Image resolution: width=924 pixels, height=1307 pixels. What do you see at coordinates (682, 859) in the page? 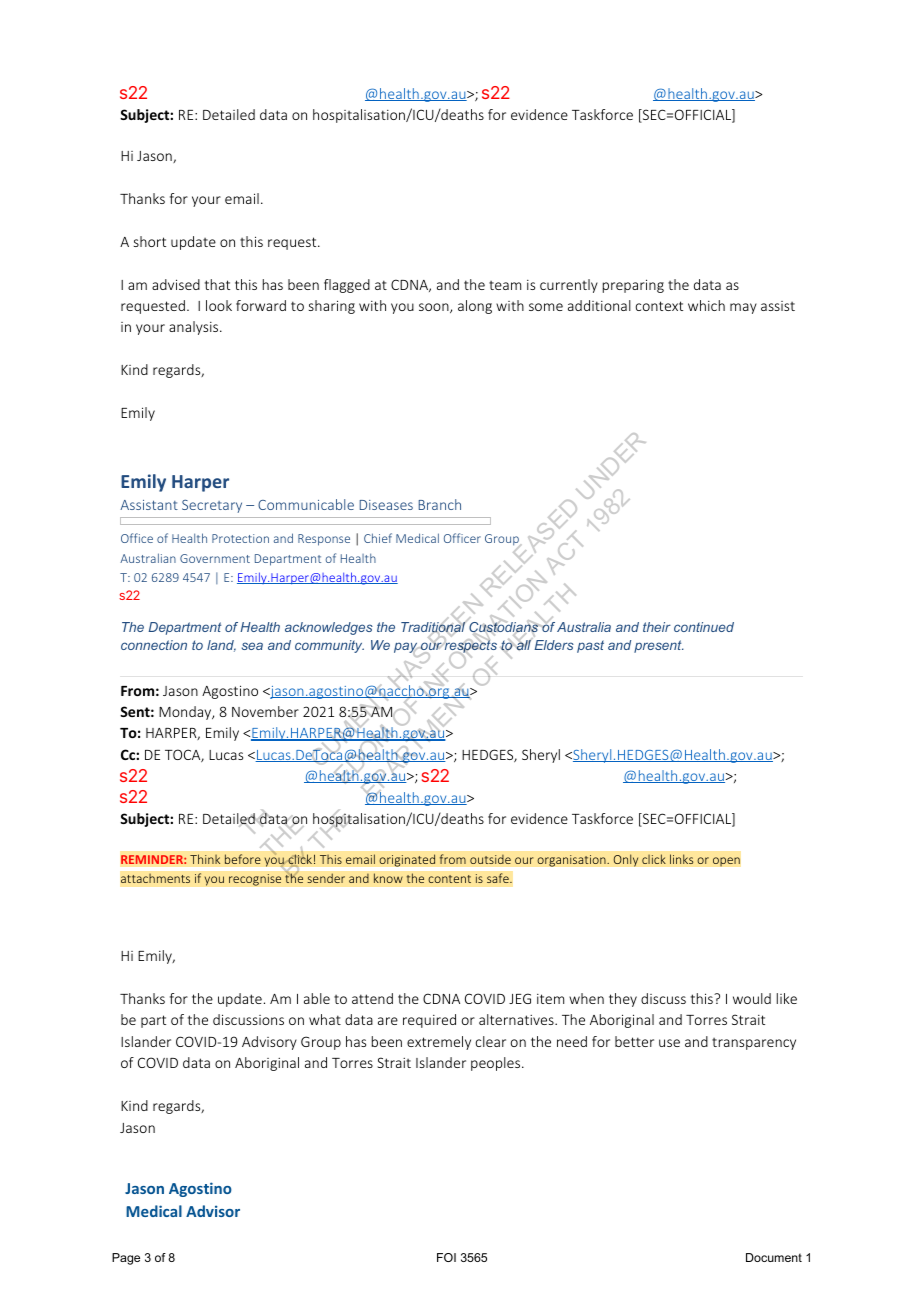
I see `links` at bounding box center [682, 859].
